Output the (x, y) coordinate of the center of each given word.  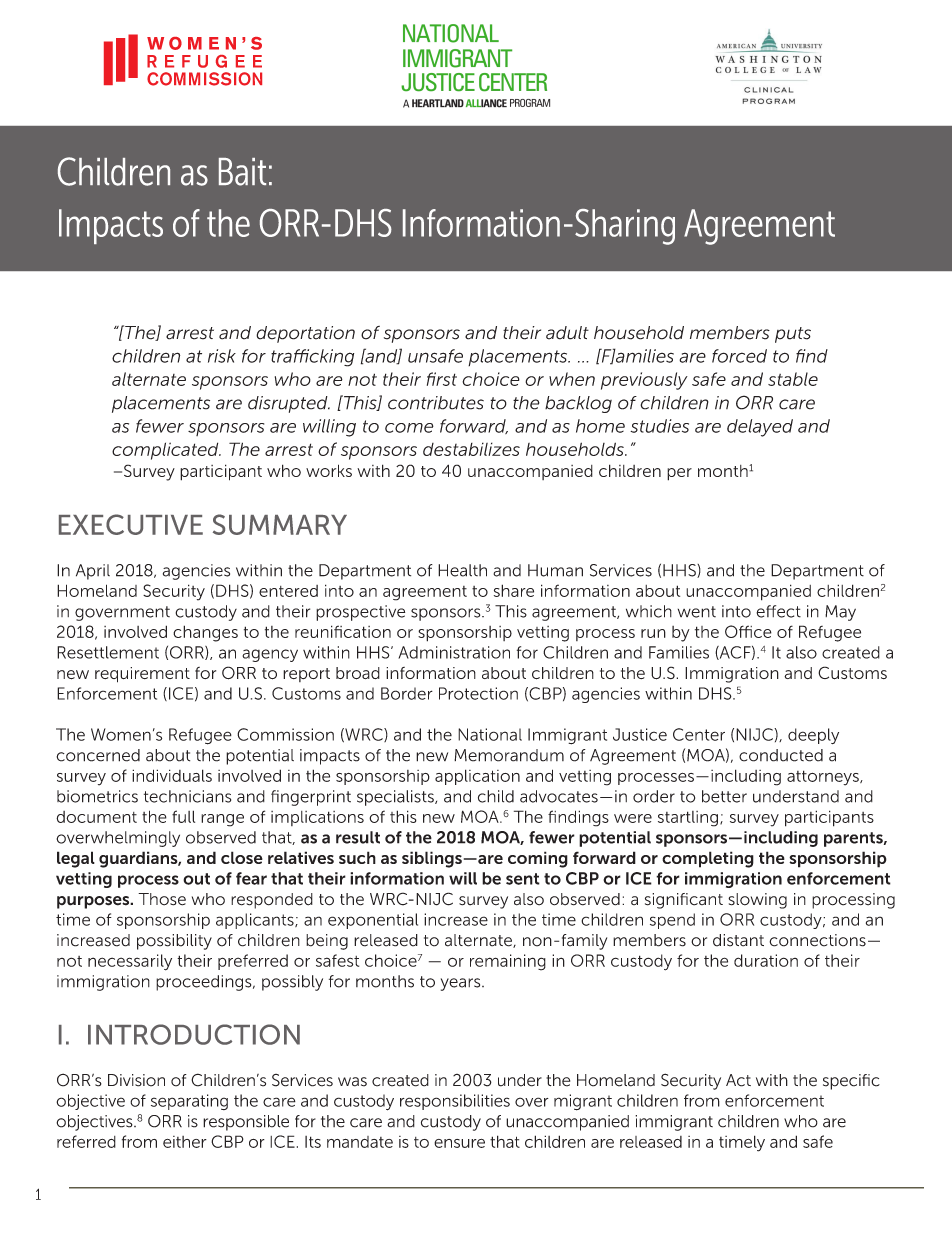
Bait (242, 172)
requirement (142, 675)
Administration (454, 652)
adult (567, 333)
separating (189, 1102)
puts (793, 335)
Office (748, 631)
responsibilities (455, 1102)
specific (851, 1082)
